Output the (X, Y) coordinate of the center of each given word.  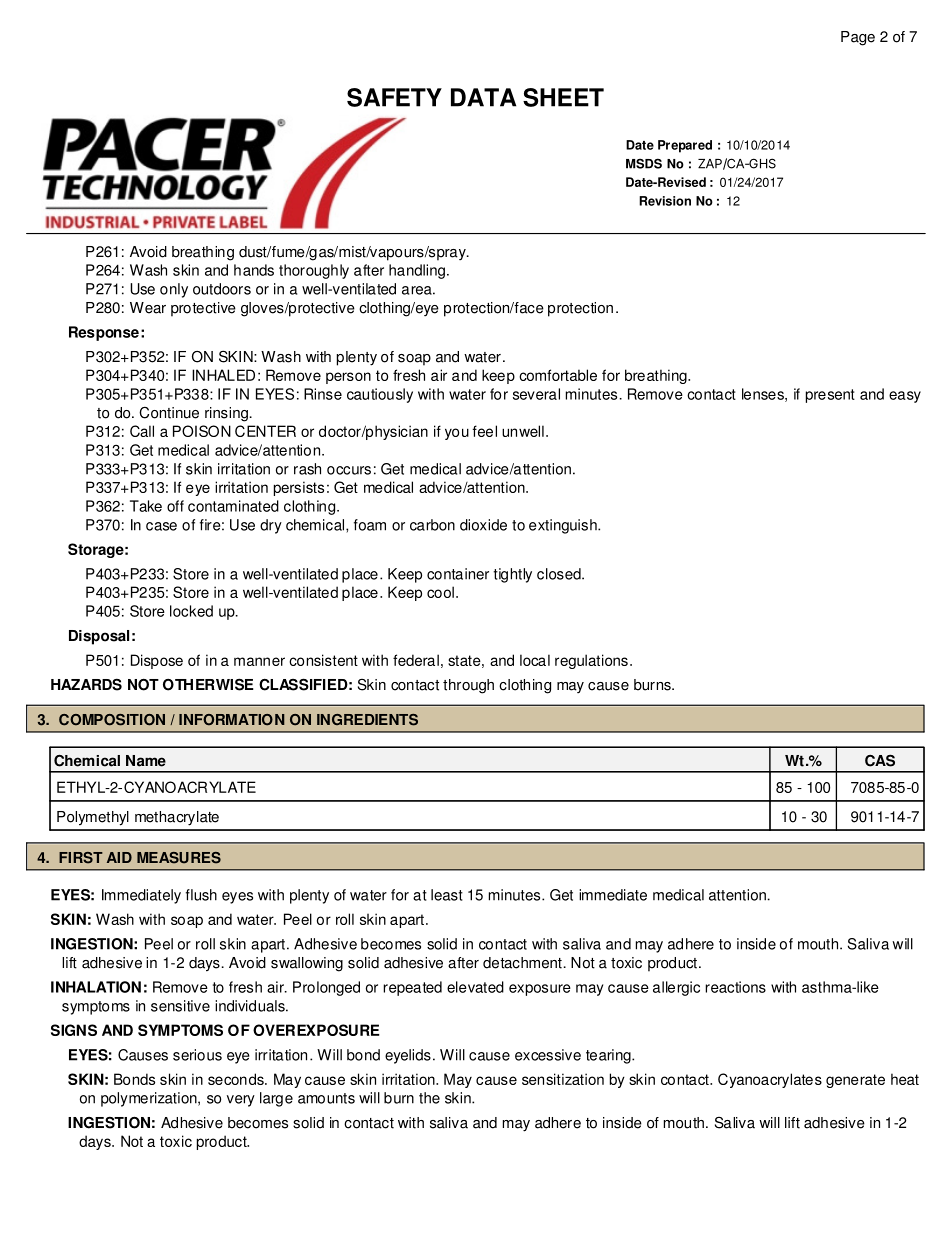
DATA (483, 97)
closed (560, 574)
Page (858, 38)
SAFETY (394, 97)
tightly (512, 575)
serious (197, 1055)
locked (191, 611)
